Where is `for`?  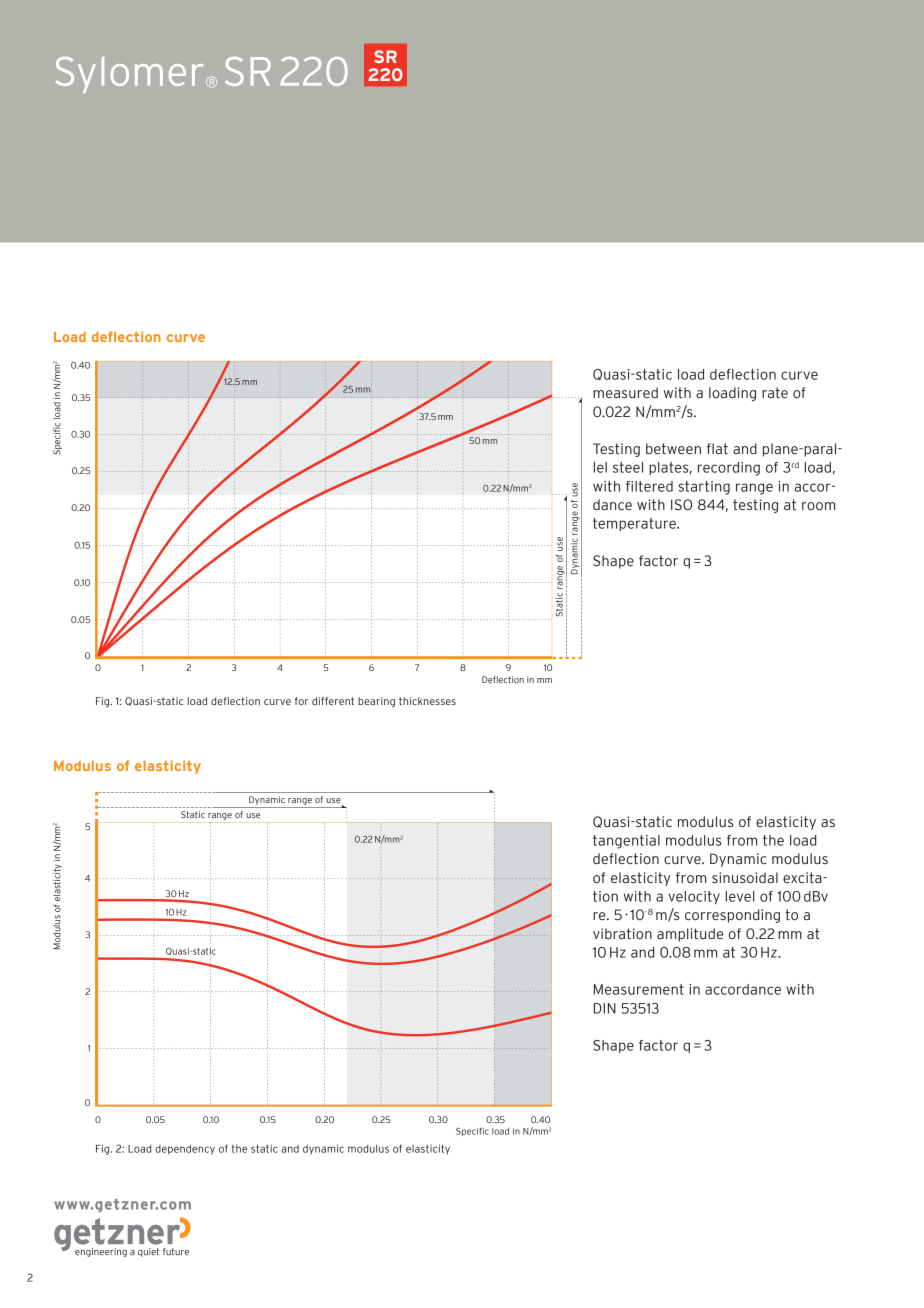 for is located at coordinates (301, 701).
